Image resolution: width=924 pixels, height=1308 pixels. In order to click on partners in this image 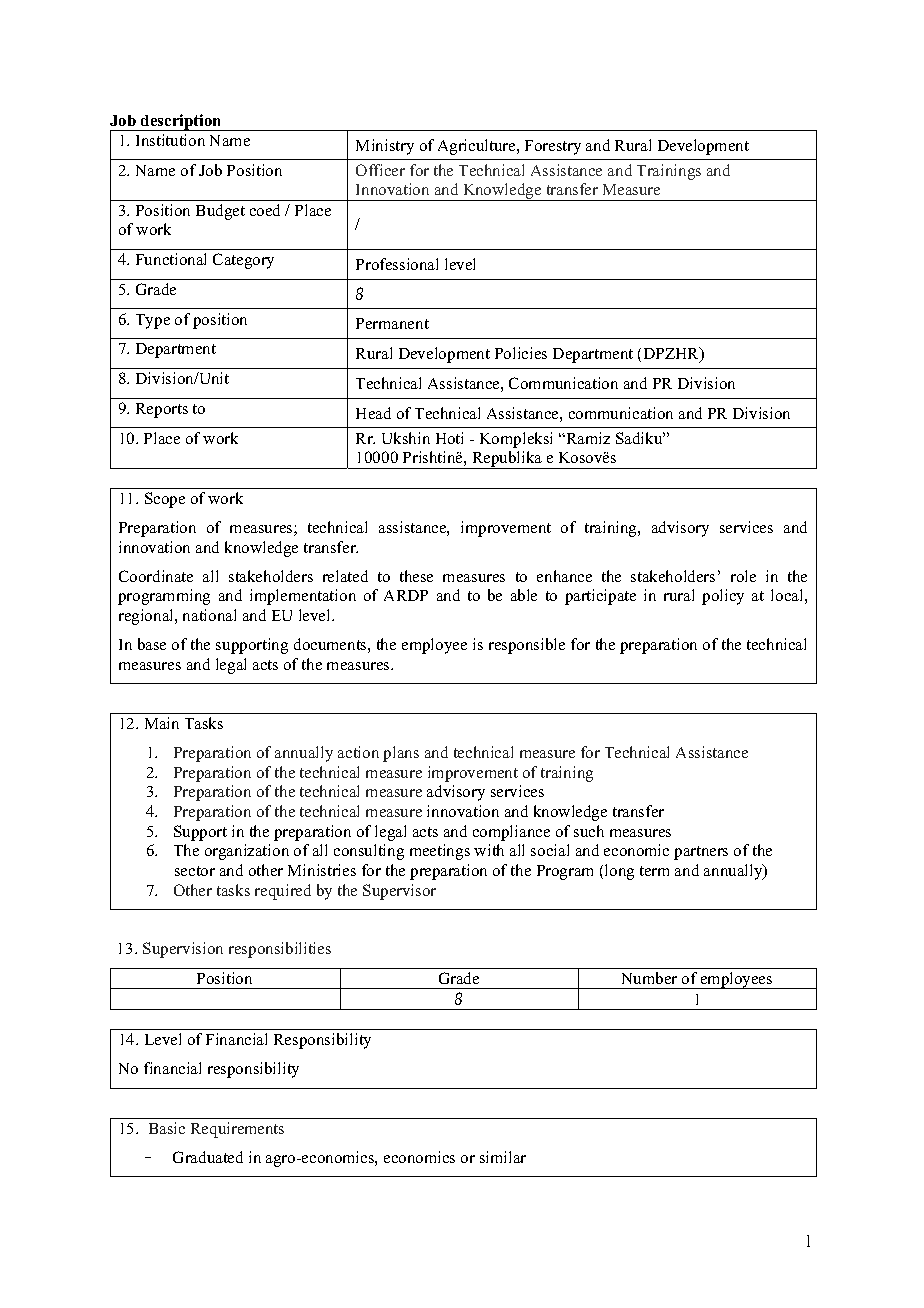, I will do `click(701, 853)`.
